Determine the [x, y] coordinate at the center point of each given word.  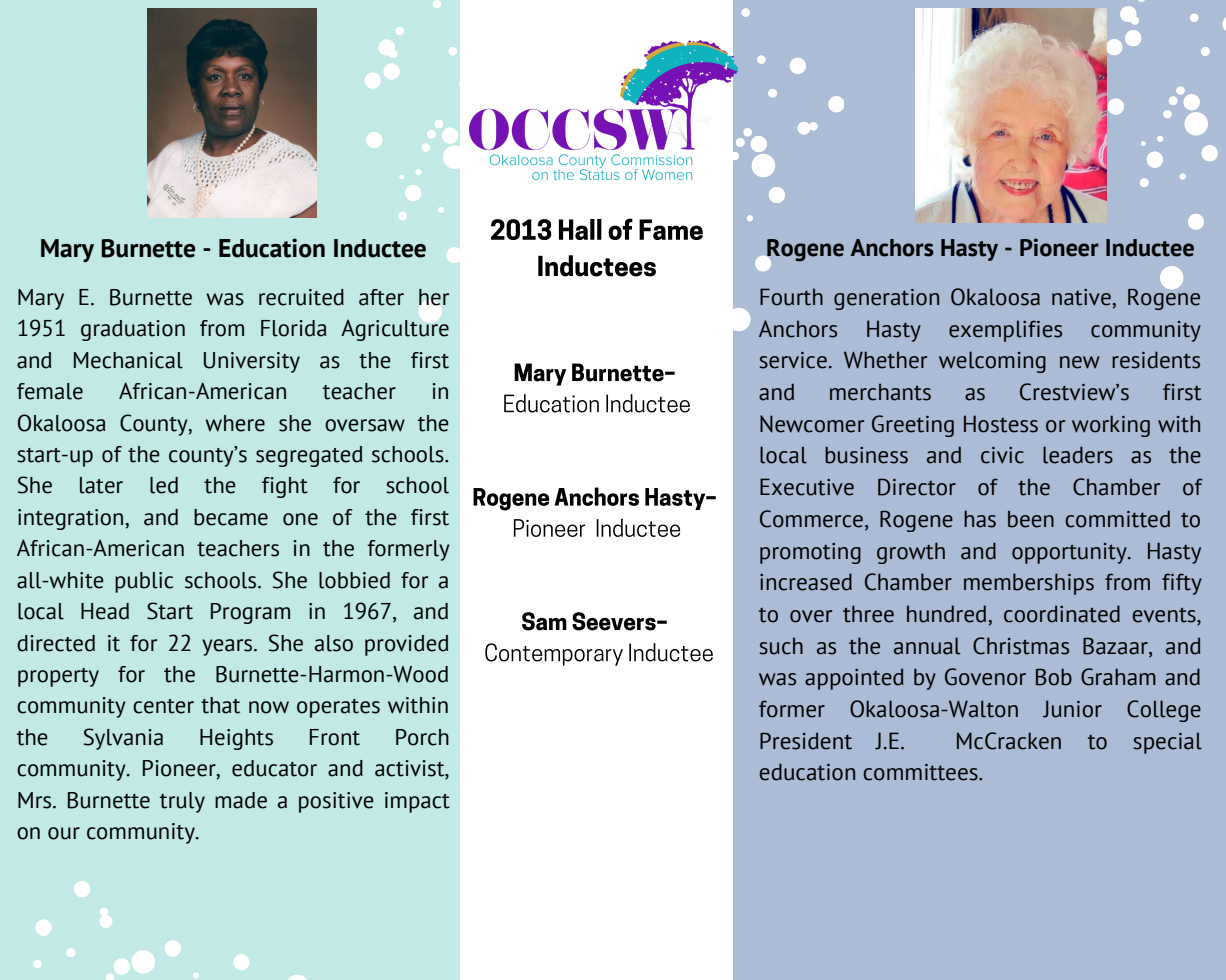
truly [182, 802]
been [1031, 519]
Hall [580, 229]
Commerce [811, 519]
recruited [301, 297]
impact [417, 802]
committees [921, 772]
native [1081, 297]
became [231, 517]
